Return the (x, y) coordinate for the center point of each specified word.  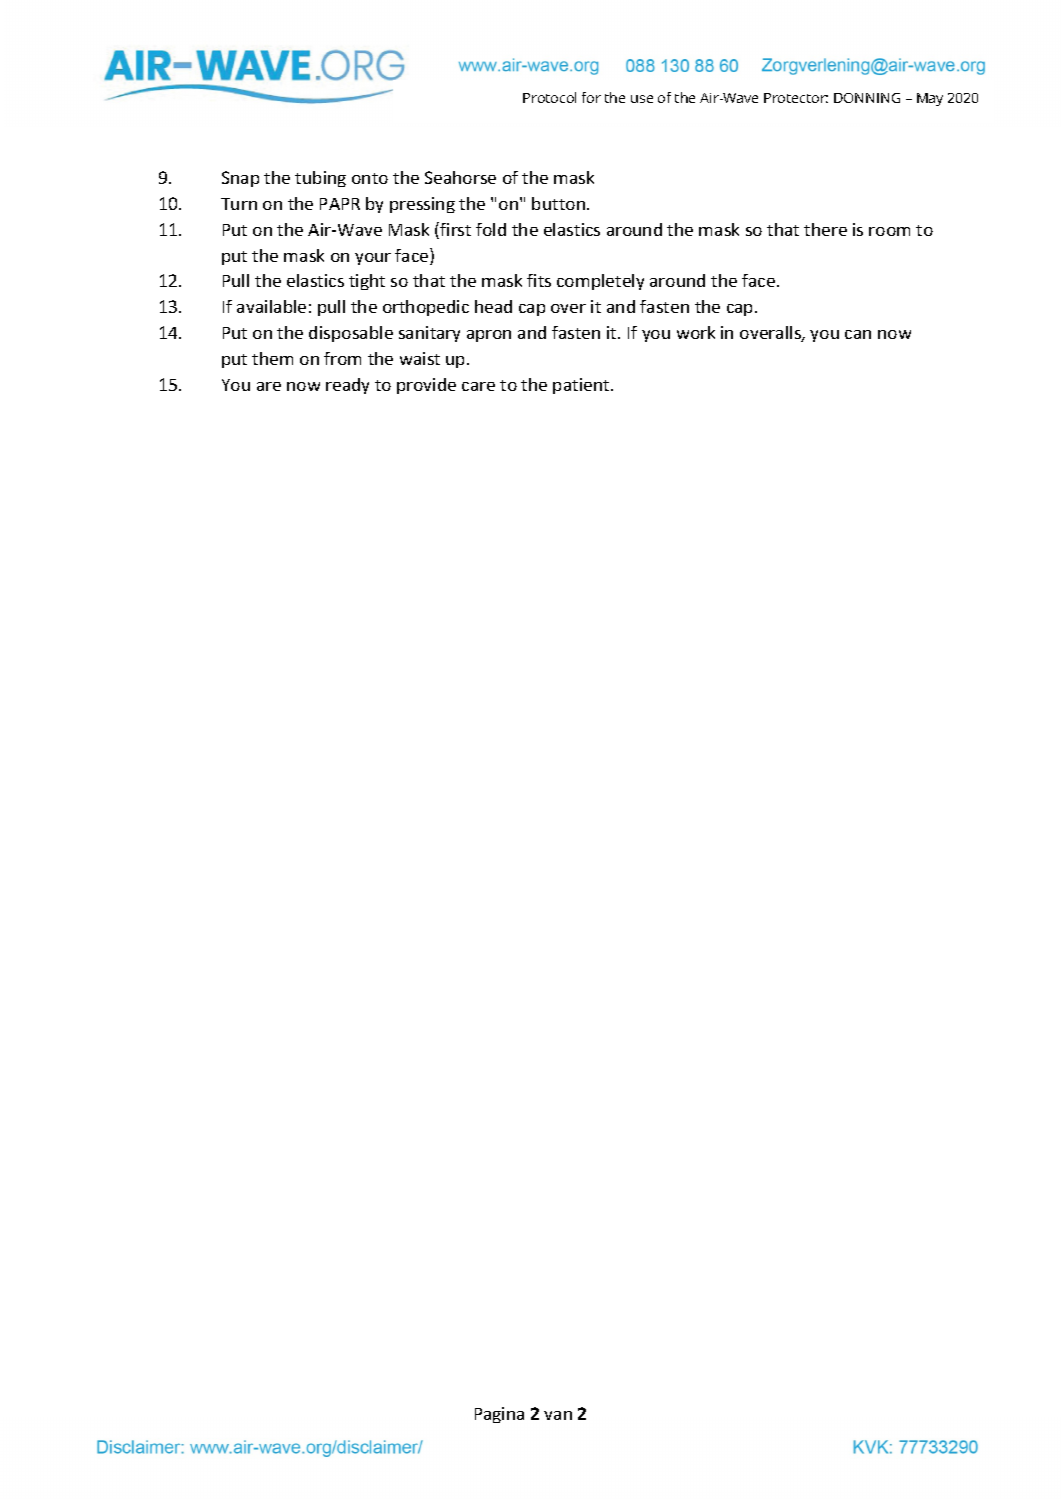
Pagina (499, 1415)
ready (347, 386)
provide (426, 386)
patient (582, 386)
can (858, 334)
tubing (320, 179)
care (478, 386)
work (696, 332)
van (558, 1415)
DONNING (867, 98)
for (591, 97)
